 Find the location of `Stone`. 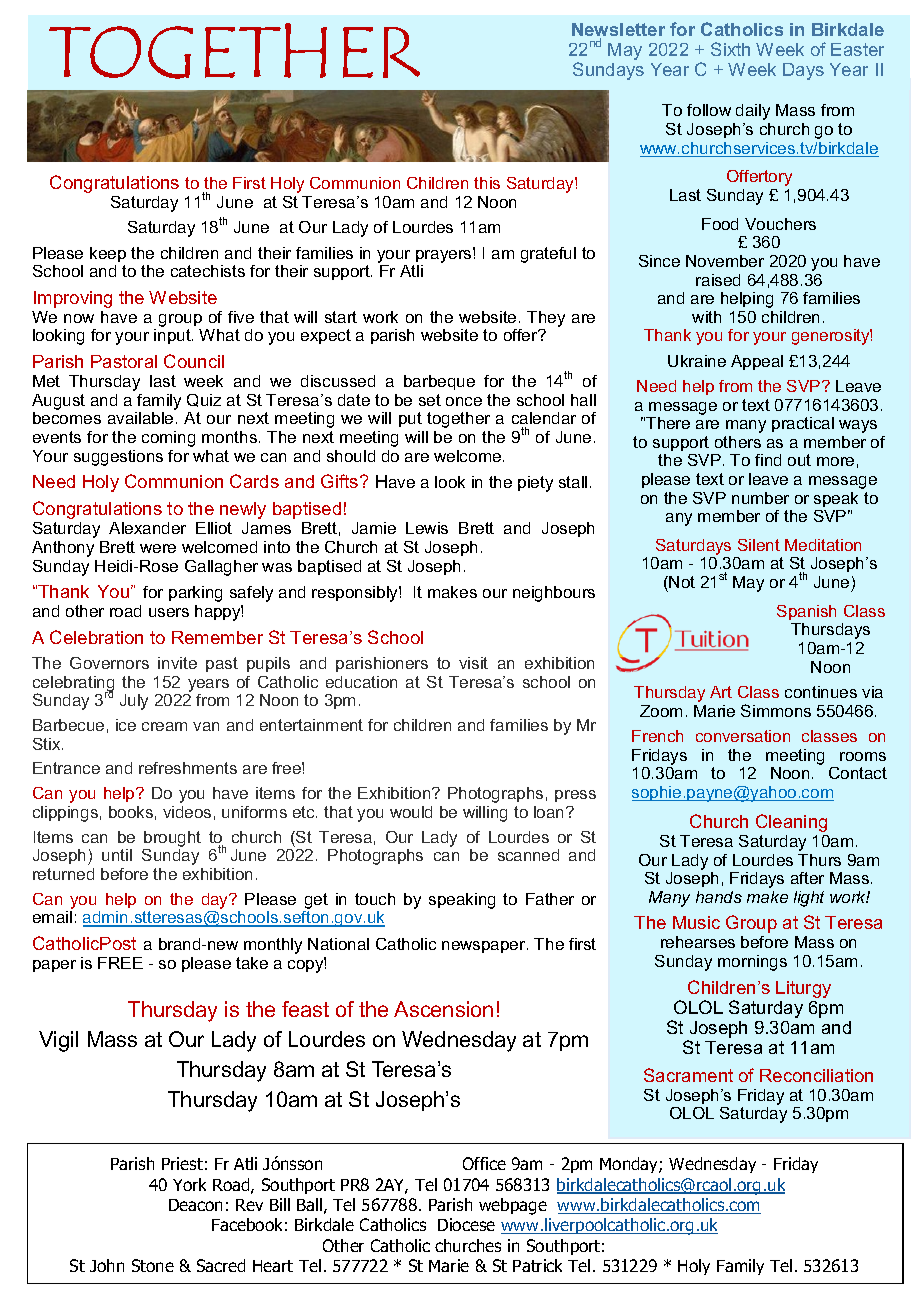

Stone is located at coordinates (153, 1265).
